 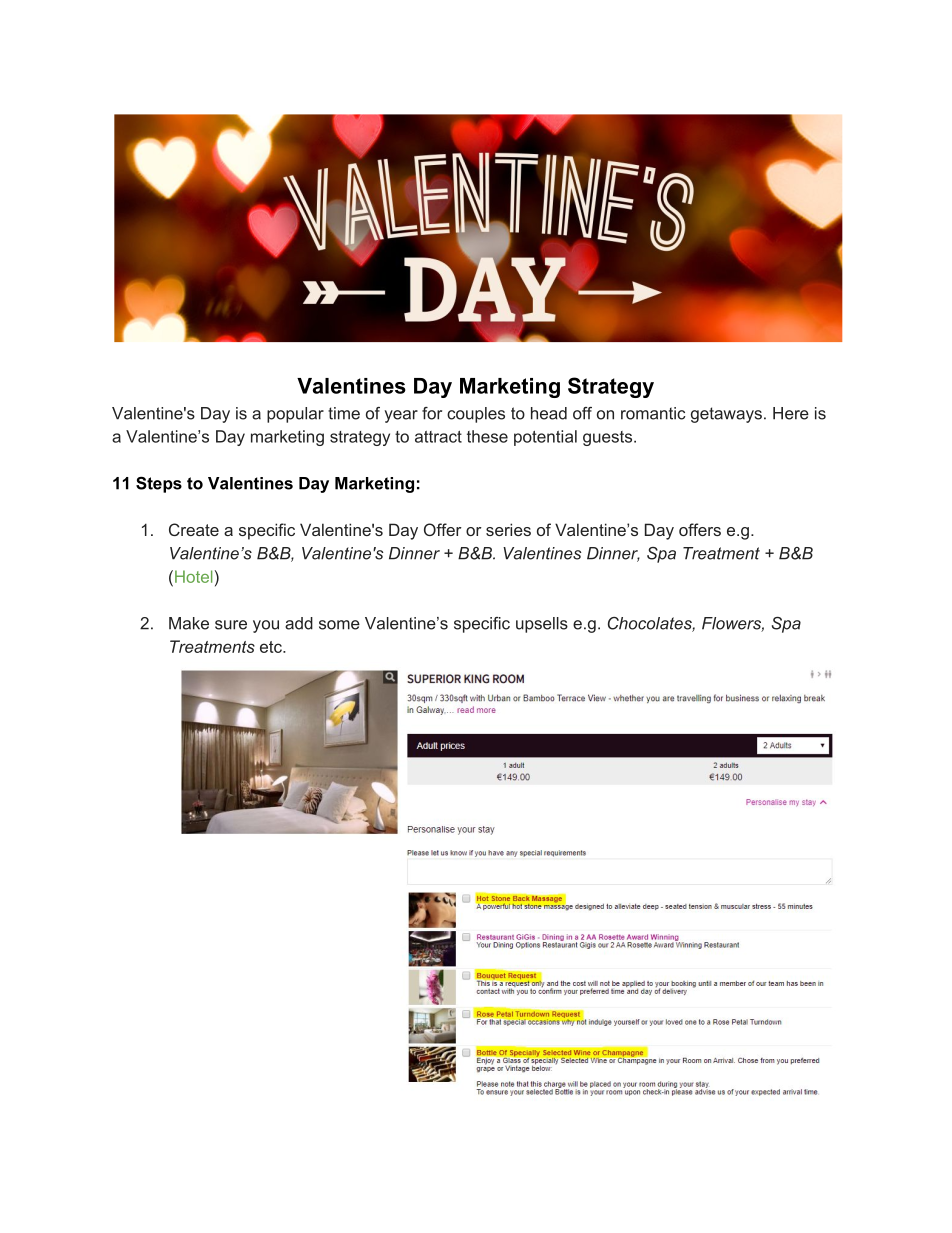 I want to click on popular, so click(x=295, y=415).
